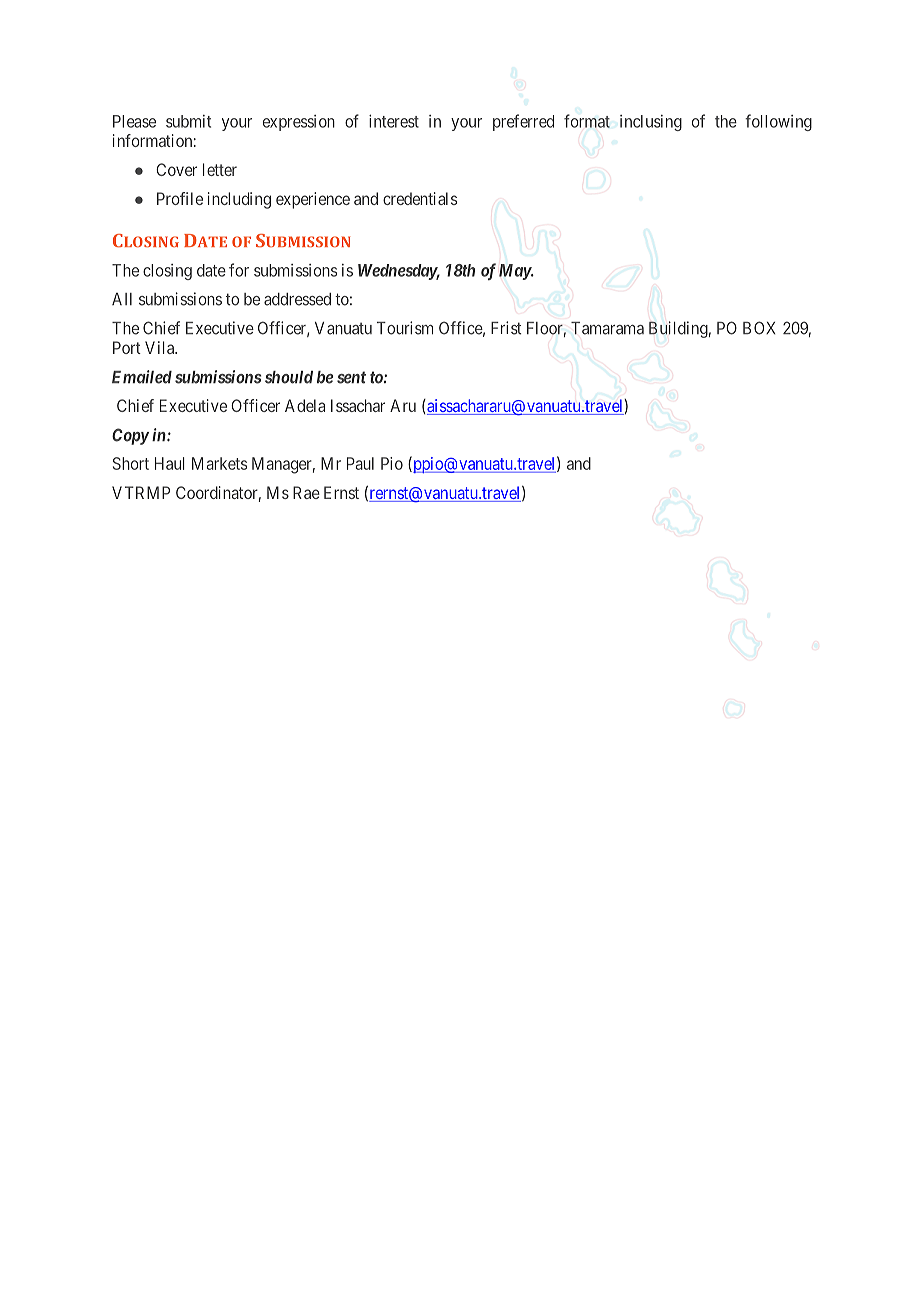  Describe the element at coordinates (506, 328) in the screenshot. I see `Frist` at that location.
